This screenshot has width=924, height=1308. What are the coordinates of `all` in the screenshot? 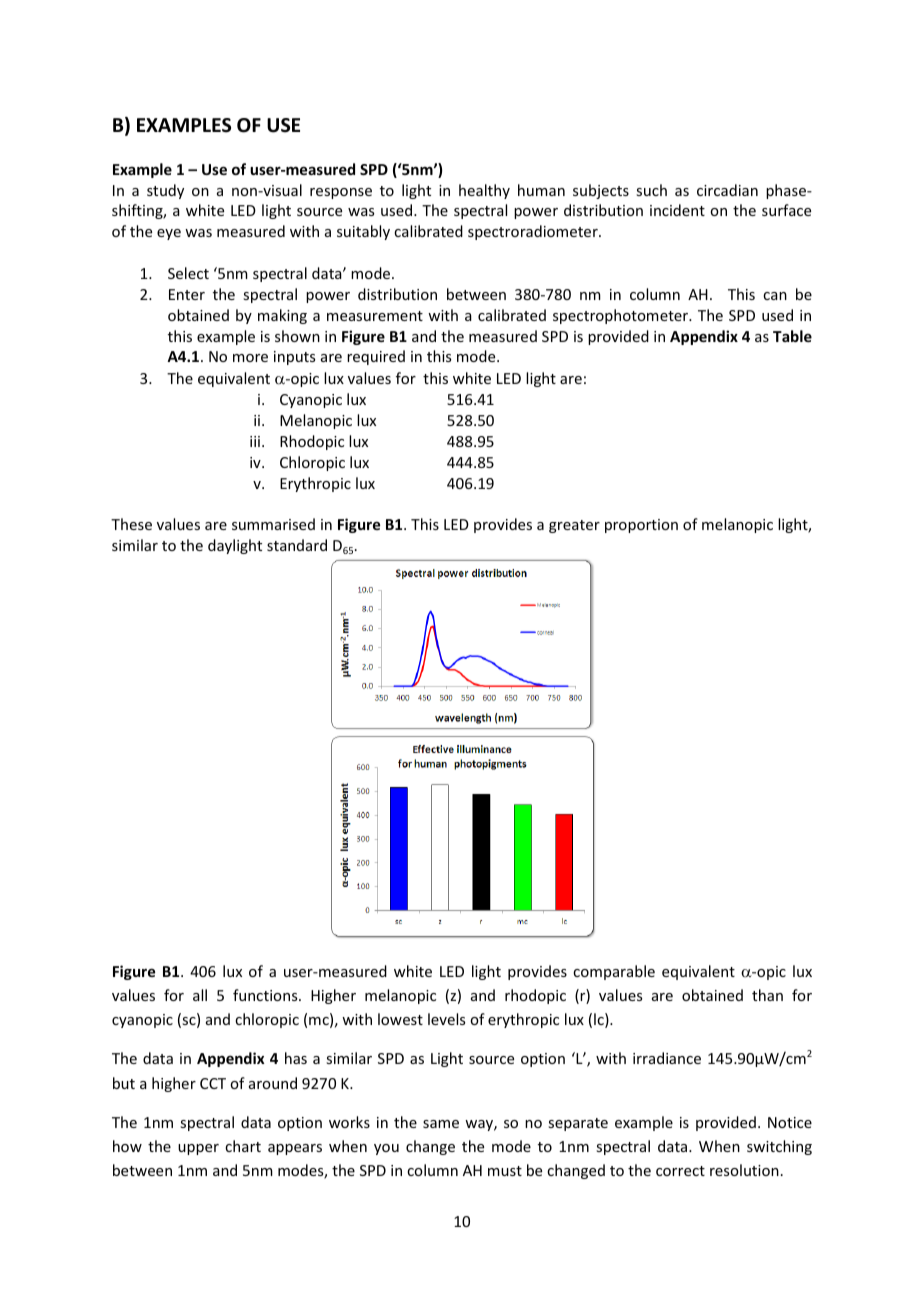 It's located at (200, 995).
